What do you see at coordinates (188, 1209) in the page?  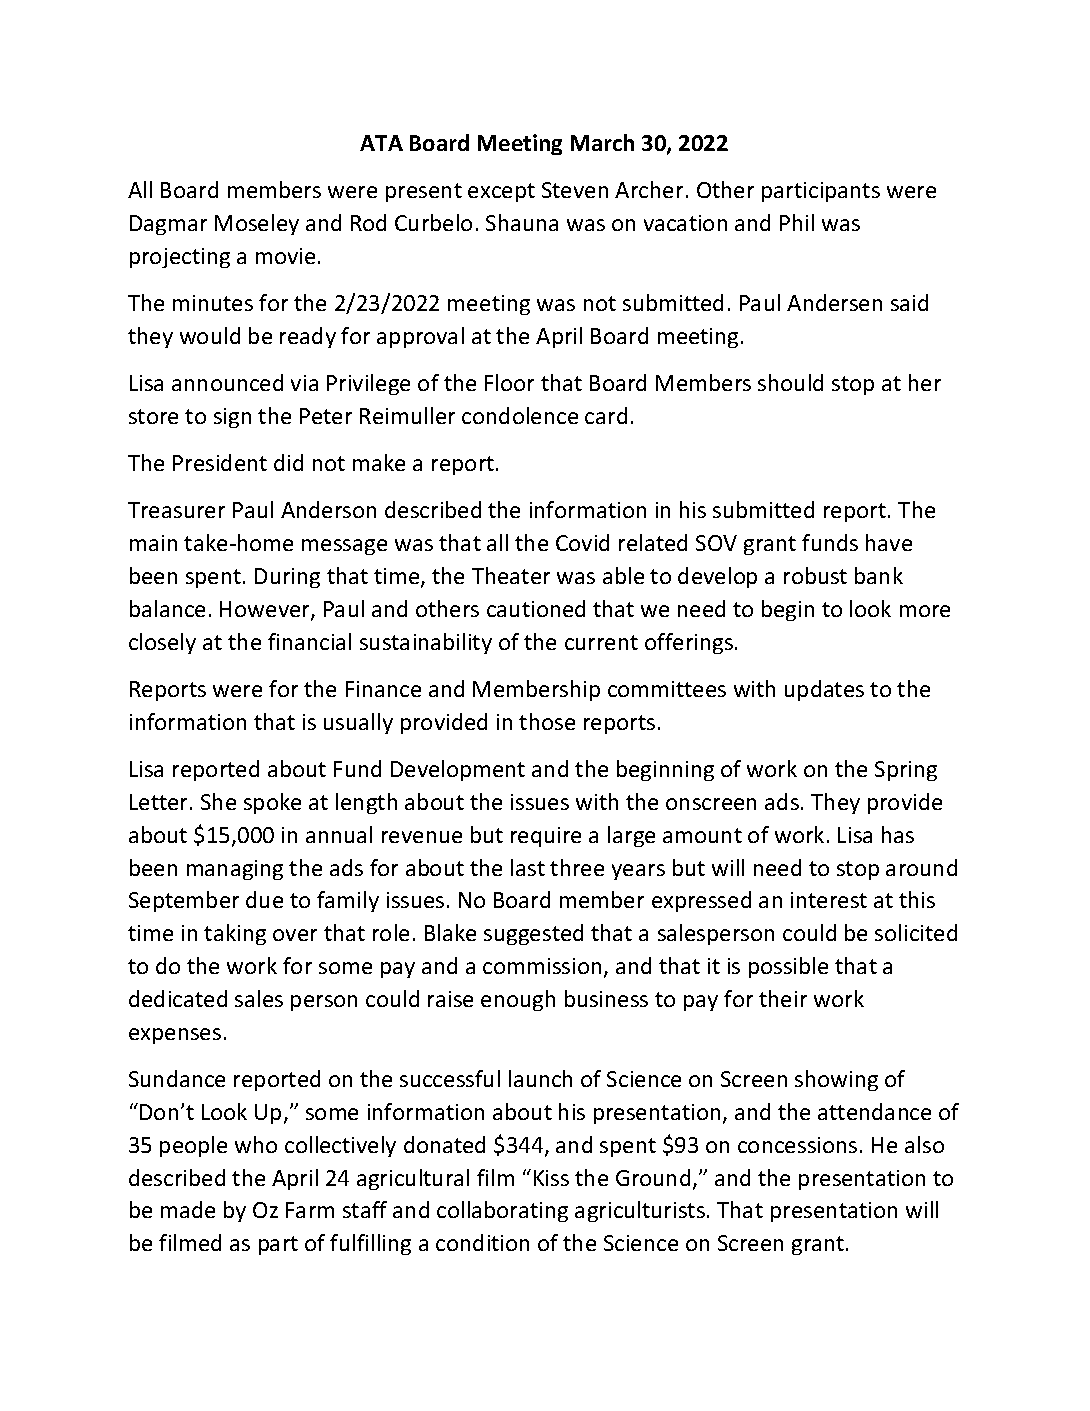 I see `made` at bounding box center [188, 1209].
